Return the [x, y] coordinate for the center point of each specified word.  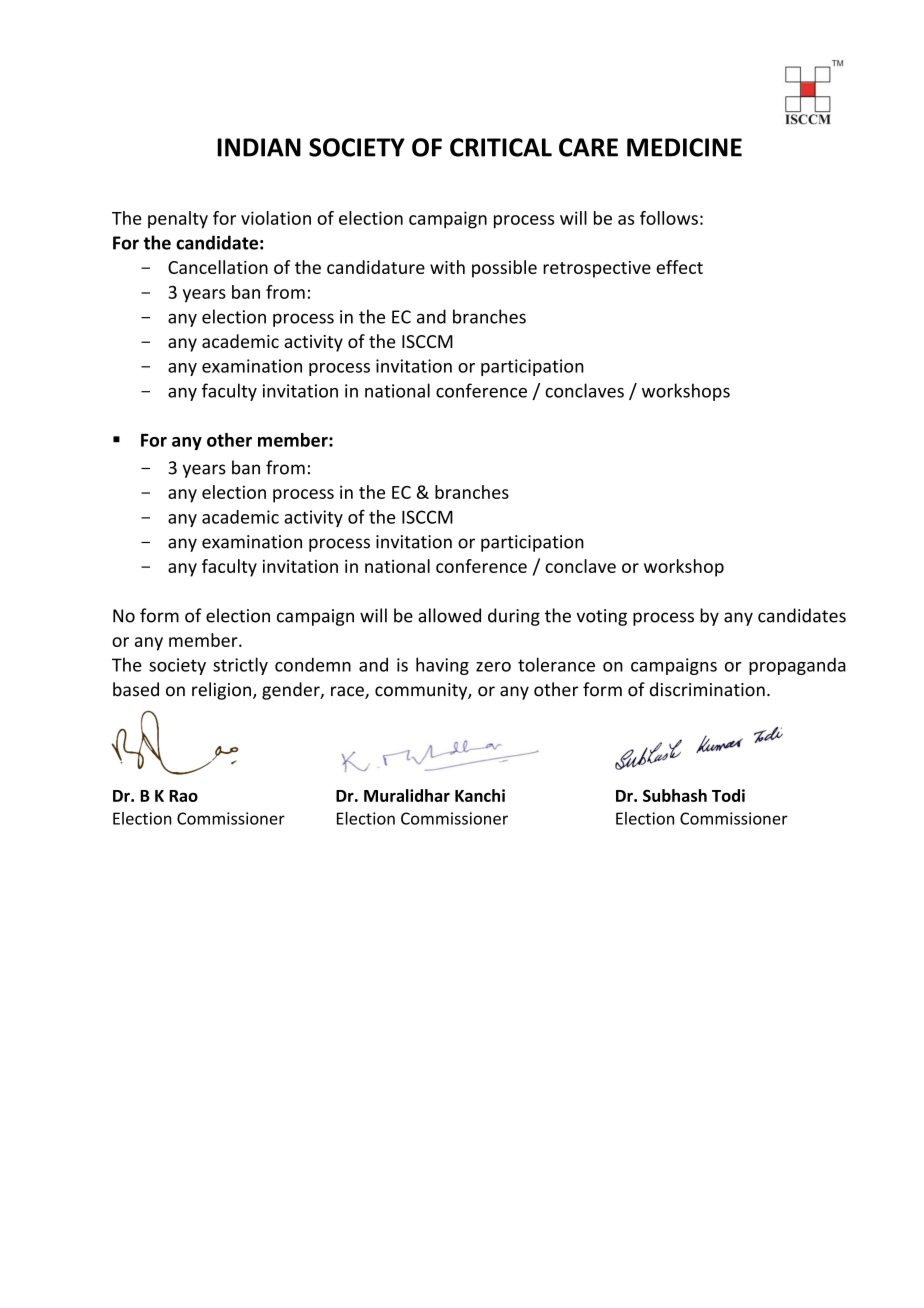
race [348, 692]
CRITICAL [501, 147]
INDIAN [259, 147]
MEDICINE [684, 147]
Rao [183, 796]
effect [679, 267]
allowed [449, 615]
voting [602, 617]
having [442, 666]
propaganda [797, 666]
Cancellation [218, 267]
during [514, 617]
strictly [240, 666]
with [447, 267]
